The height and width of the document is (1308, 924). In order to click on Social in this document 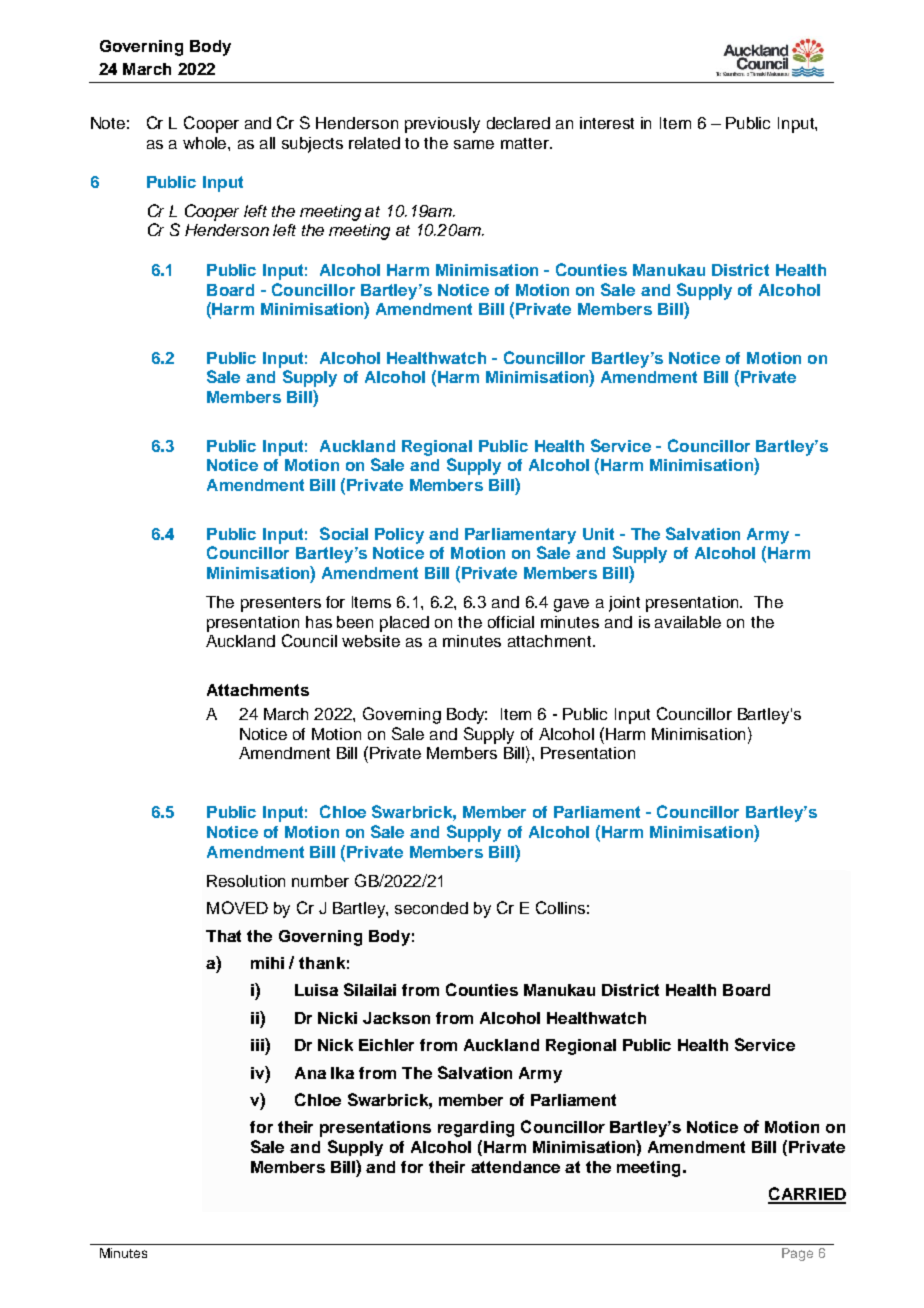, I will do `click(344, 533)`.
